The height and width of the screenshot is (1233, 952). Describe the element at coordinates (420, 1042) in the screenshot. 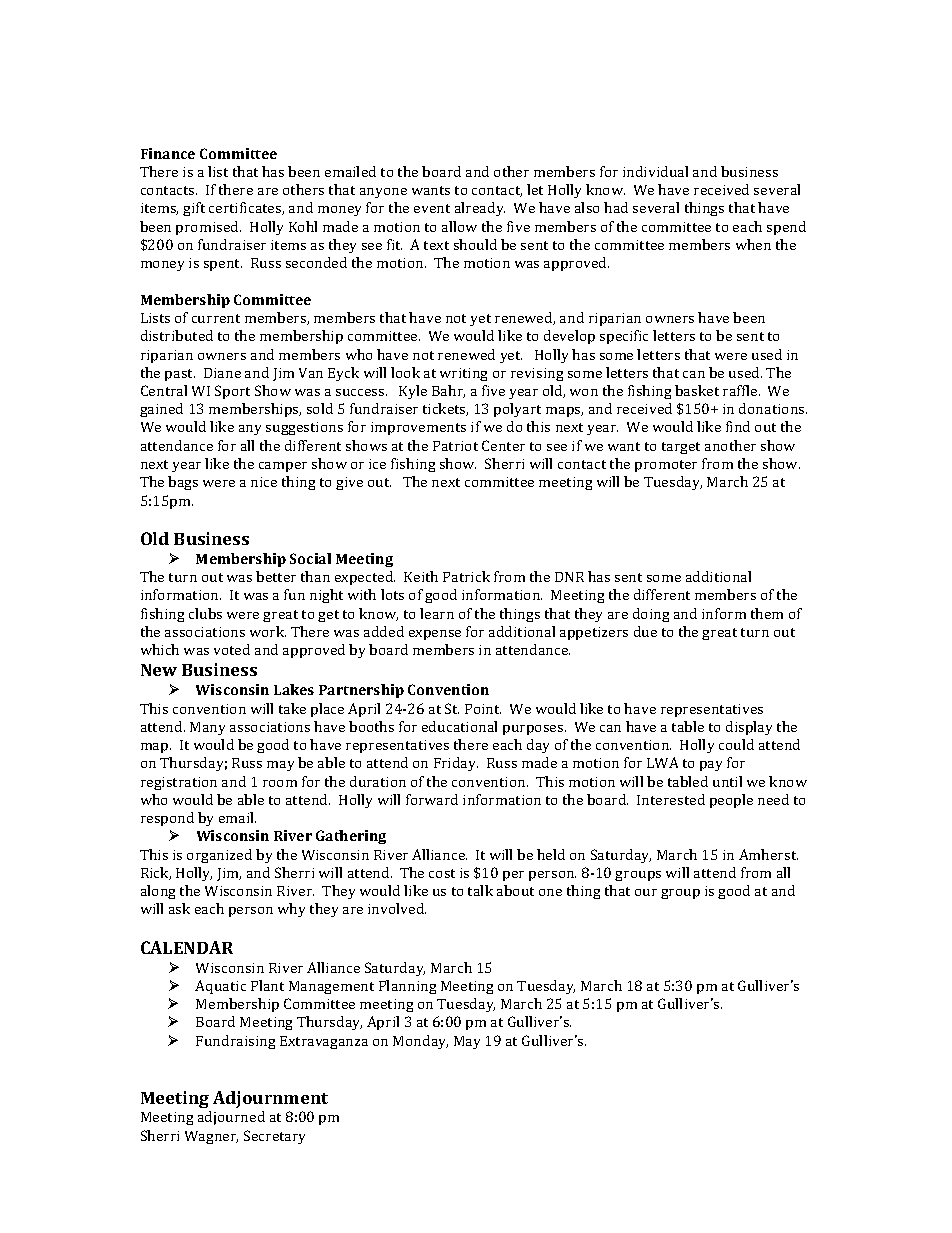

I see `Monday` at that location.
